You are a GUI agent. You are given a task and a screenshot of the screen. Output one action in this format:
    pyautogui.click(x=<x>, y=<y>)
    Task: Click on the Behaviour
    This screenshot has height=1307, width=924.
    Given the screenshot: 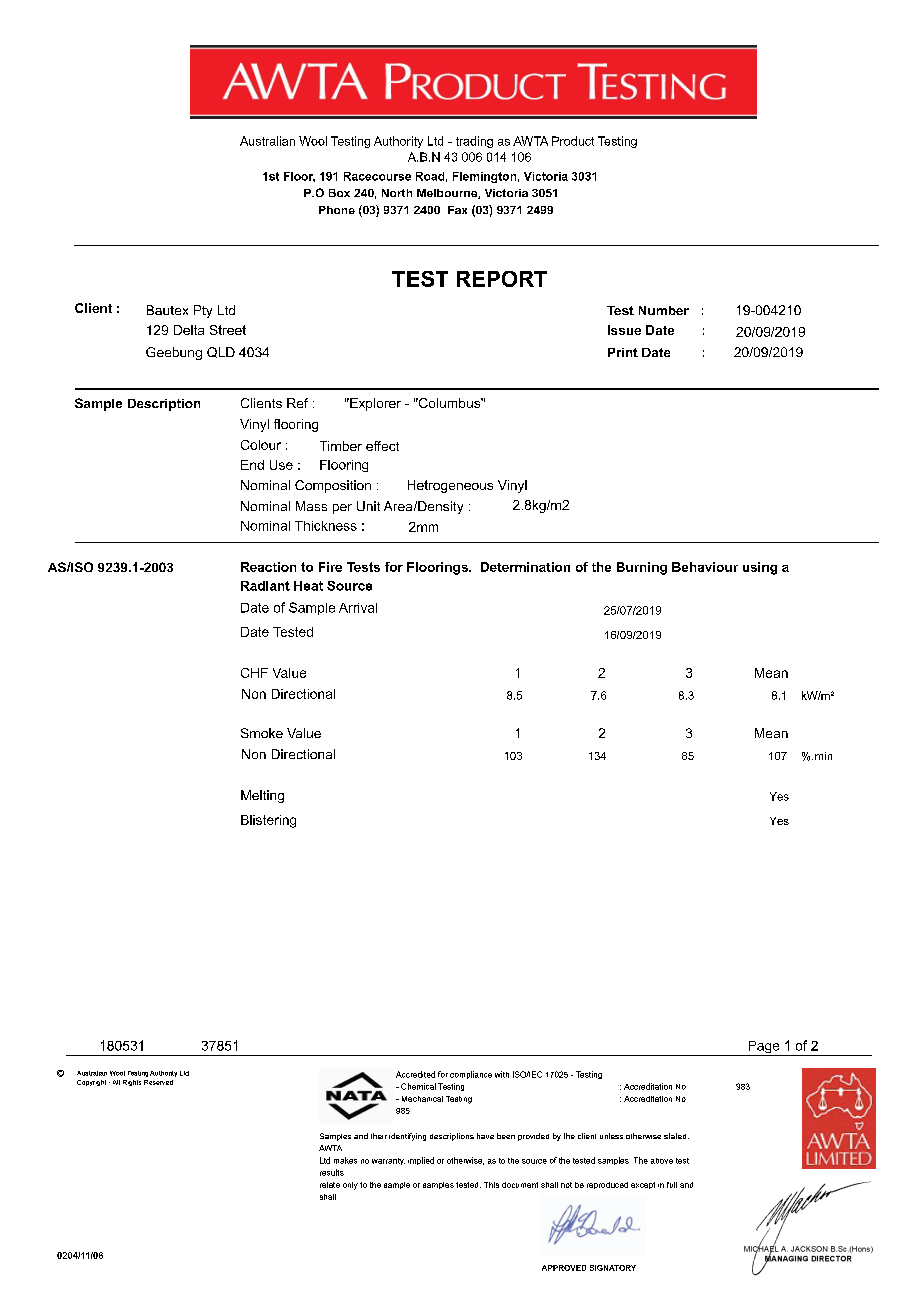 What is the action you would take?
    pyautogui.click(x=705, y=567)
